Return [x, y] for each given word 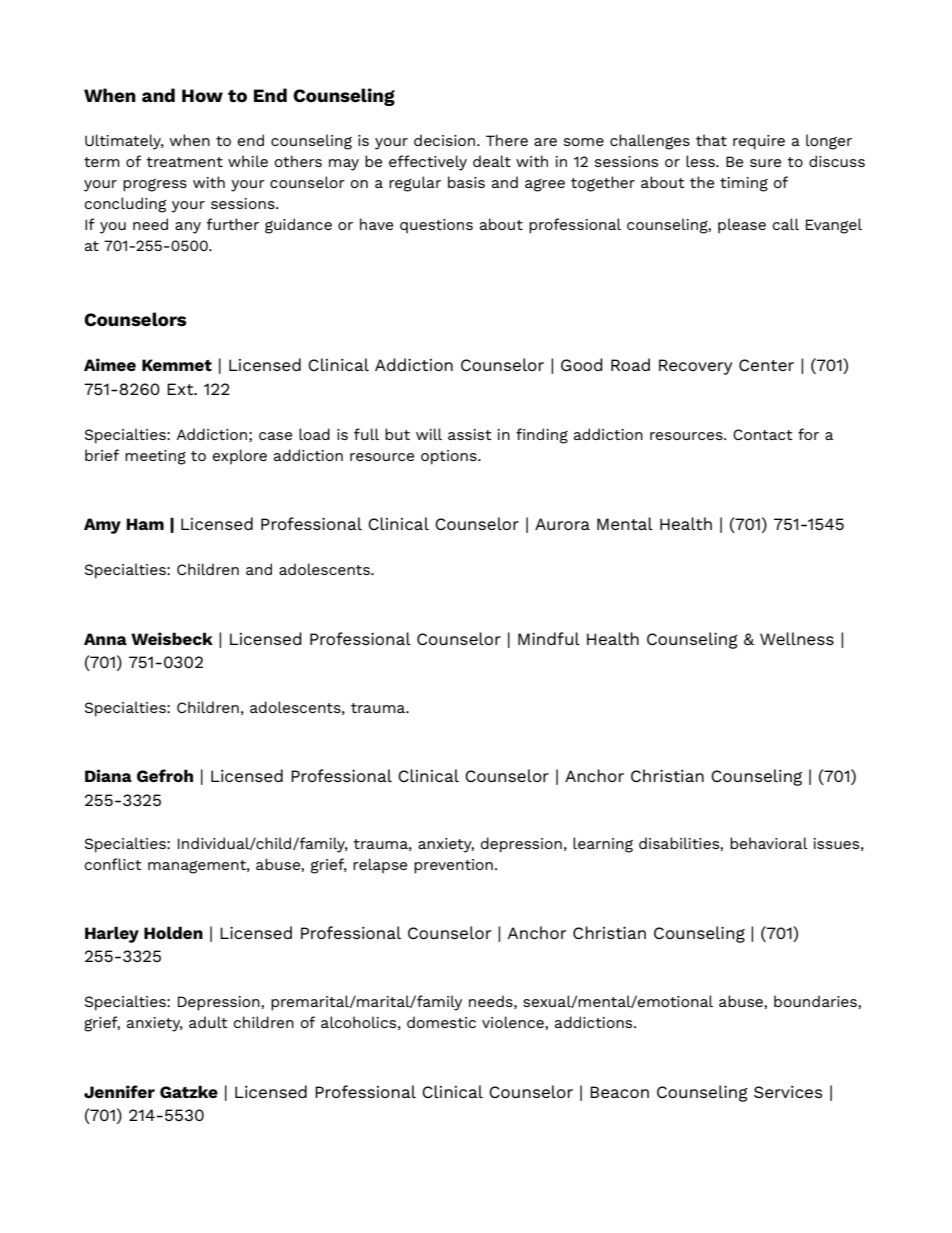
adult [208, 1022]
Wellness [797, 638]
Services [788, 1092]
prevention [453, 866]
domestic [441, 1022]
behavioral [769, 843]
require [759, 142]
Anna [105, 639]
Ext [181, 389]
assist [469, 434]
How [202, 95]
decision [446, 140]
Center [766, 365]
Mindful [549, 638]
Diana [108, 775]
